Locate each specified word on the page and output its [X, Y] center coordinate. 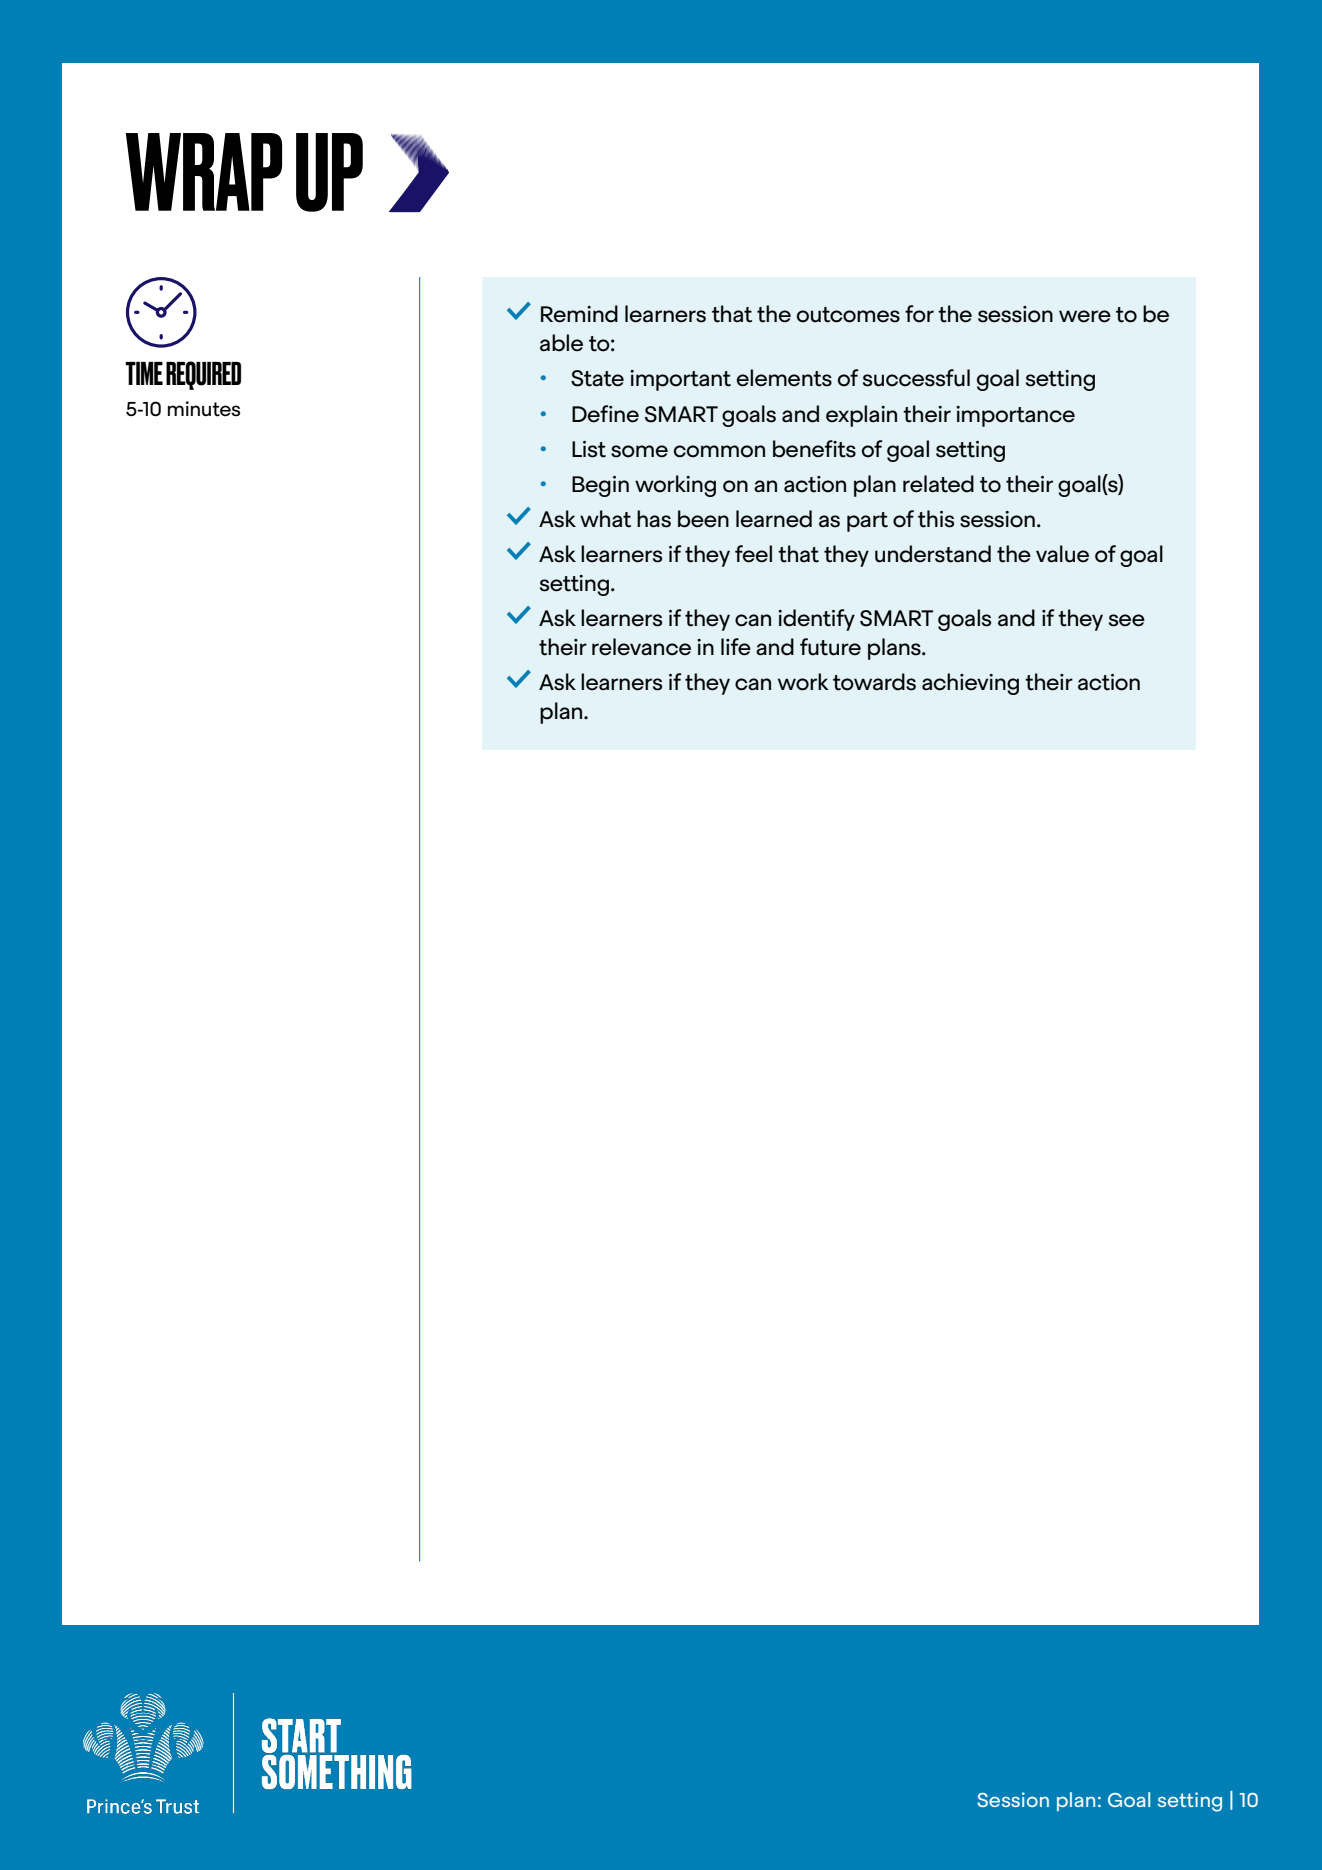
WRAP [204, 172]
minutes [204, 409]
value [1062, 554]
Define [605, 414]
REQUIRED [203, 375]
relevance [641, 647]
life [736, 647]
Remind [579, 314]
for [919, 314]
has [654, 519]
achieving [970, 684]
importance [1015, 416]
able [561, 343]
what [605, 519]
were [1085, 316]
